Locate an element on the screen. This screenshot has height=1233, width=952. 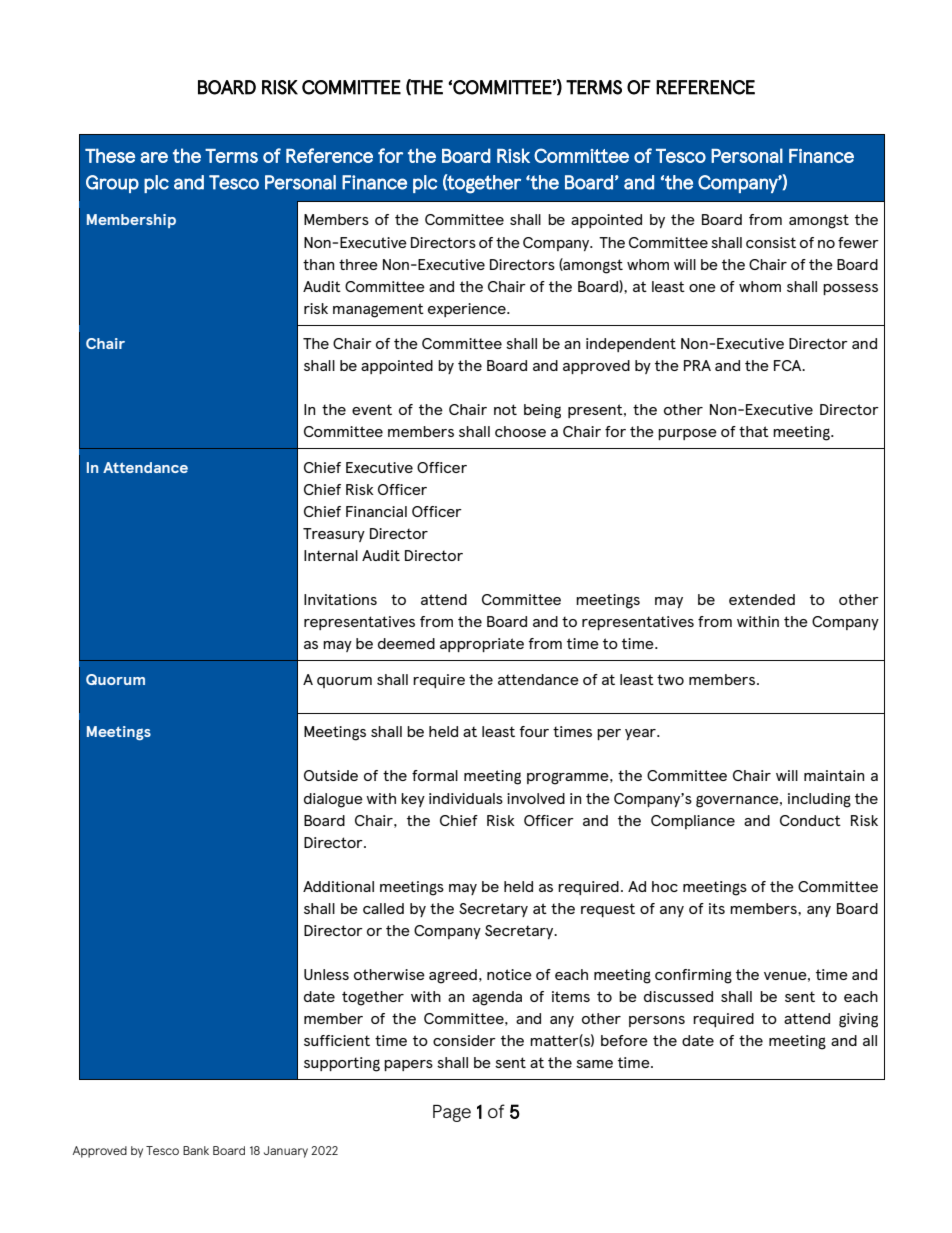
consist is located at coordinates (771, 242).
